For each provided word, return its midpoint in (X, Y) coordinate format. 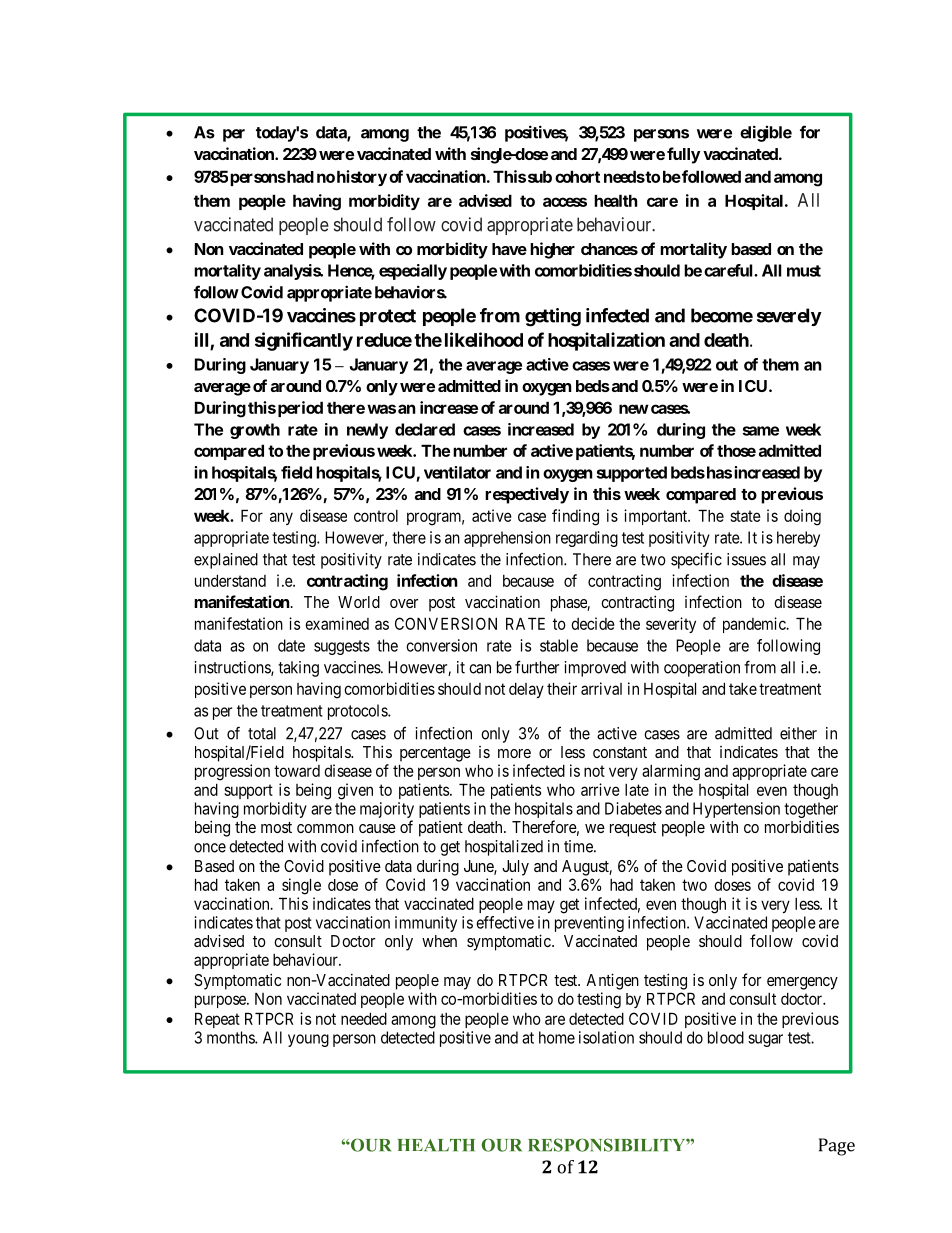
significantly (304, 341)
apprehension (507, 539)
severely (789, 317)
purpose (221, 1001)
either (798, 733)
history (362, 178)
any (281, 518)
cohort (577, 176)
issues (746, 559)
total (262, 733)
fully (683, 155)
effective (505, 922)
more (514, 753)
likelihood (484, 339)
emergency (802, 983)
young (308, 1040)
